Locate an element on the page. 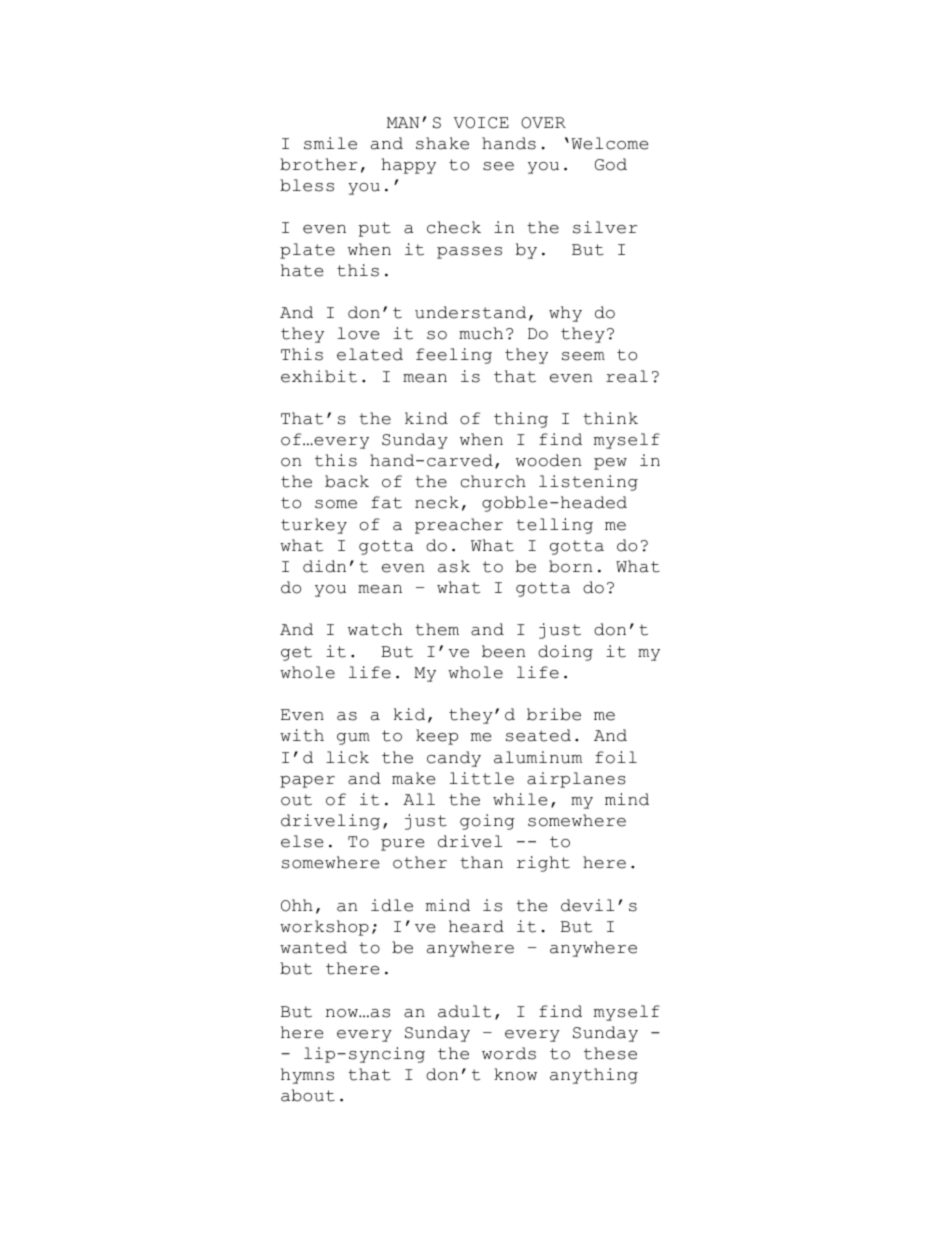 The height and width of the document is (1233, 952). else is located at coordinates (302, 841).
